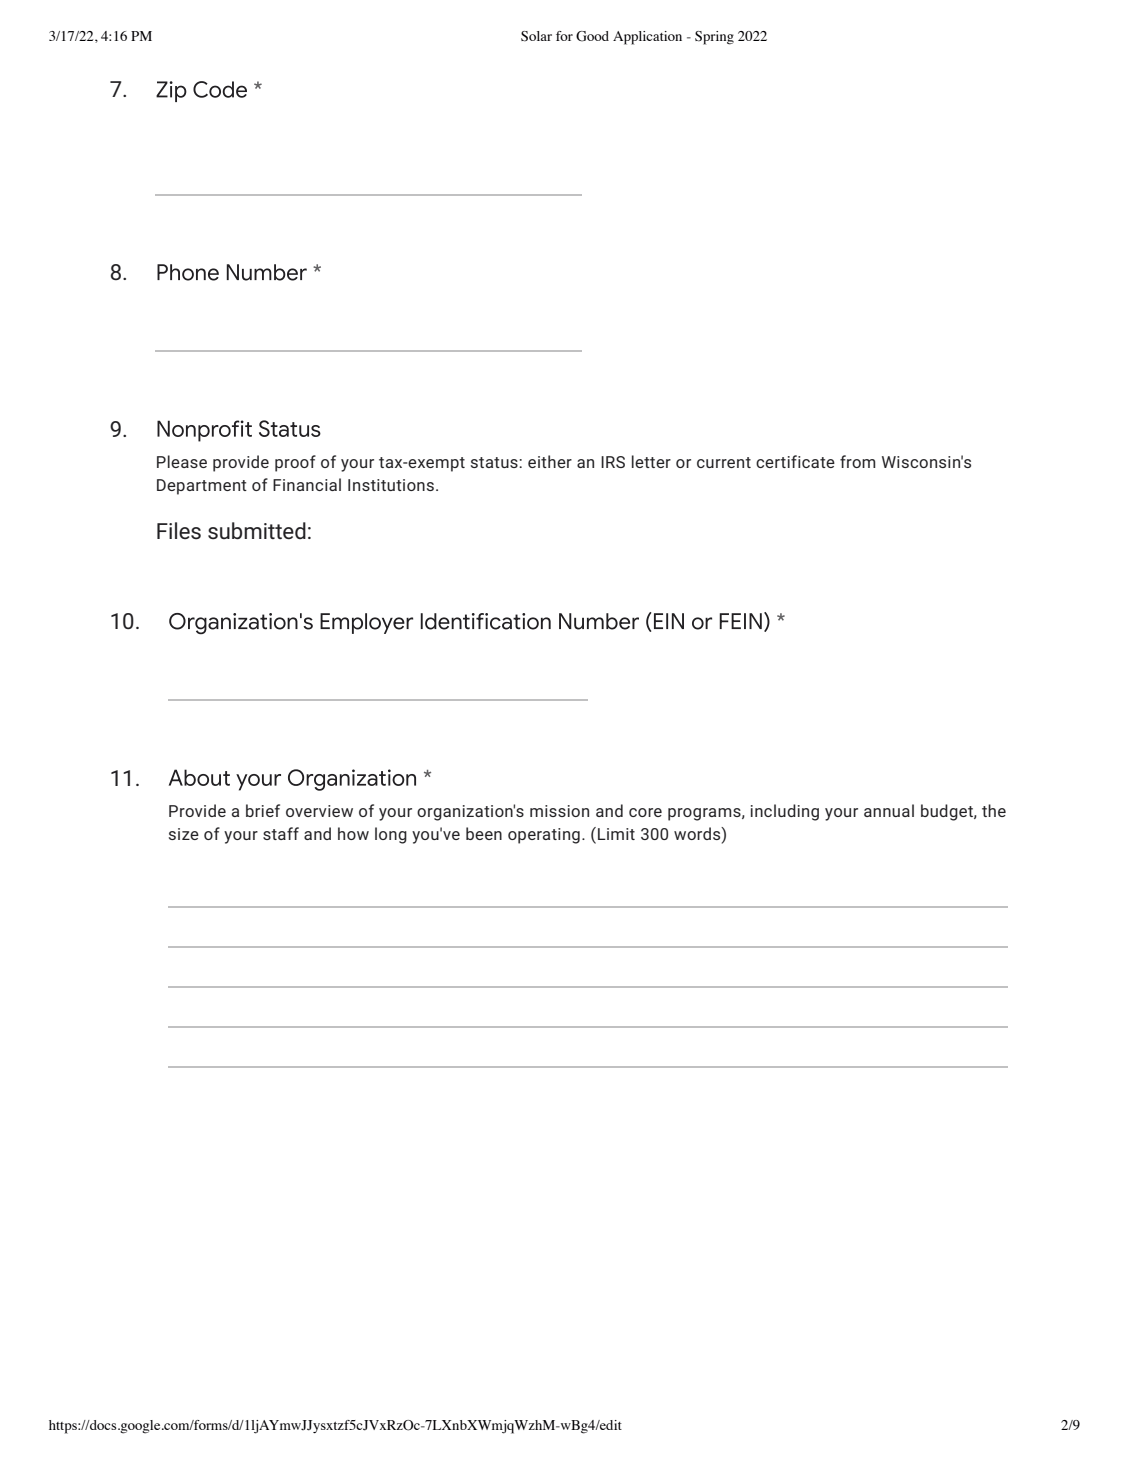 The width and height of the image is (1129, 1461). I want to click on Solar, so click(536, 36).
